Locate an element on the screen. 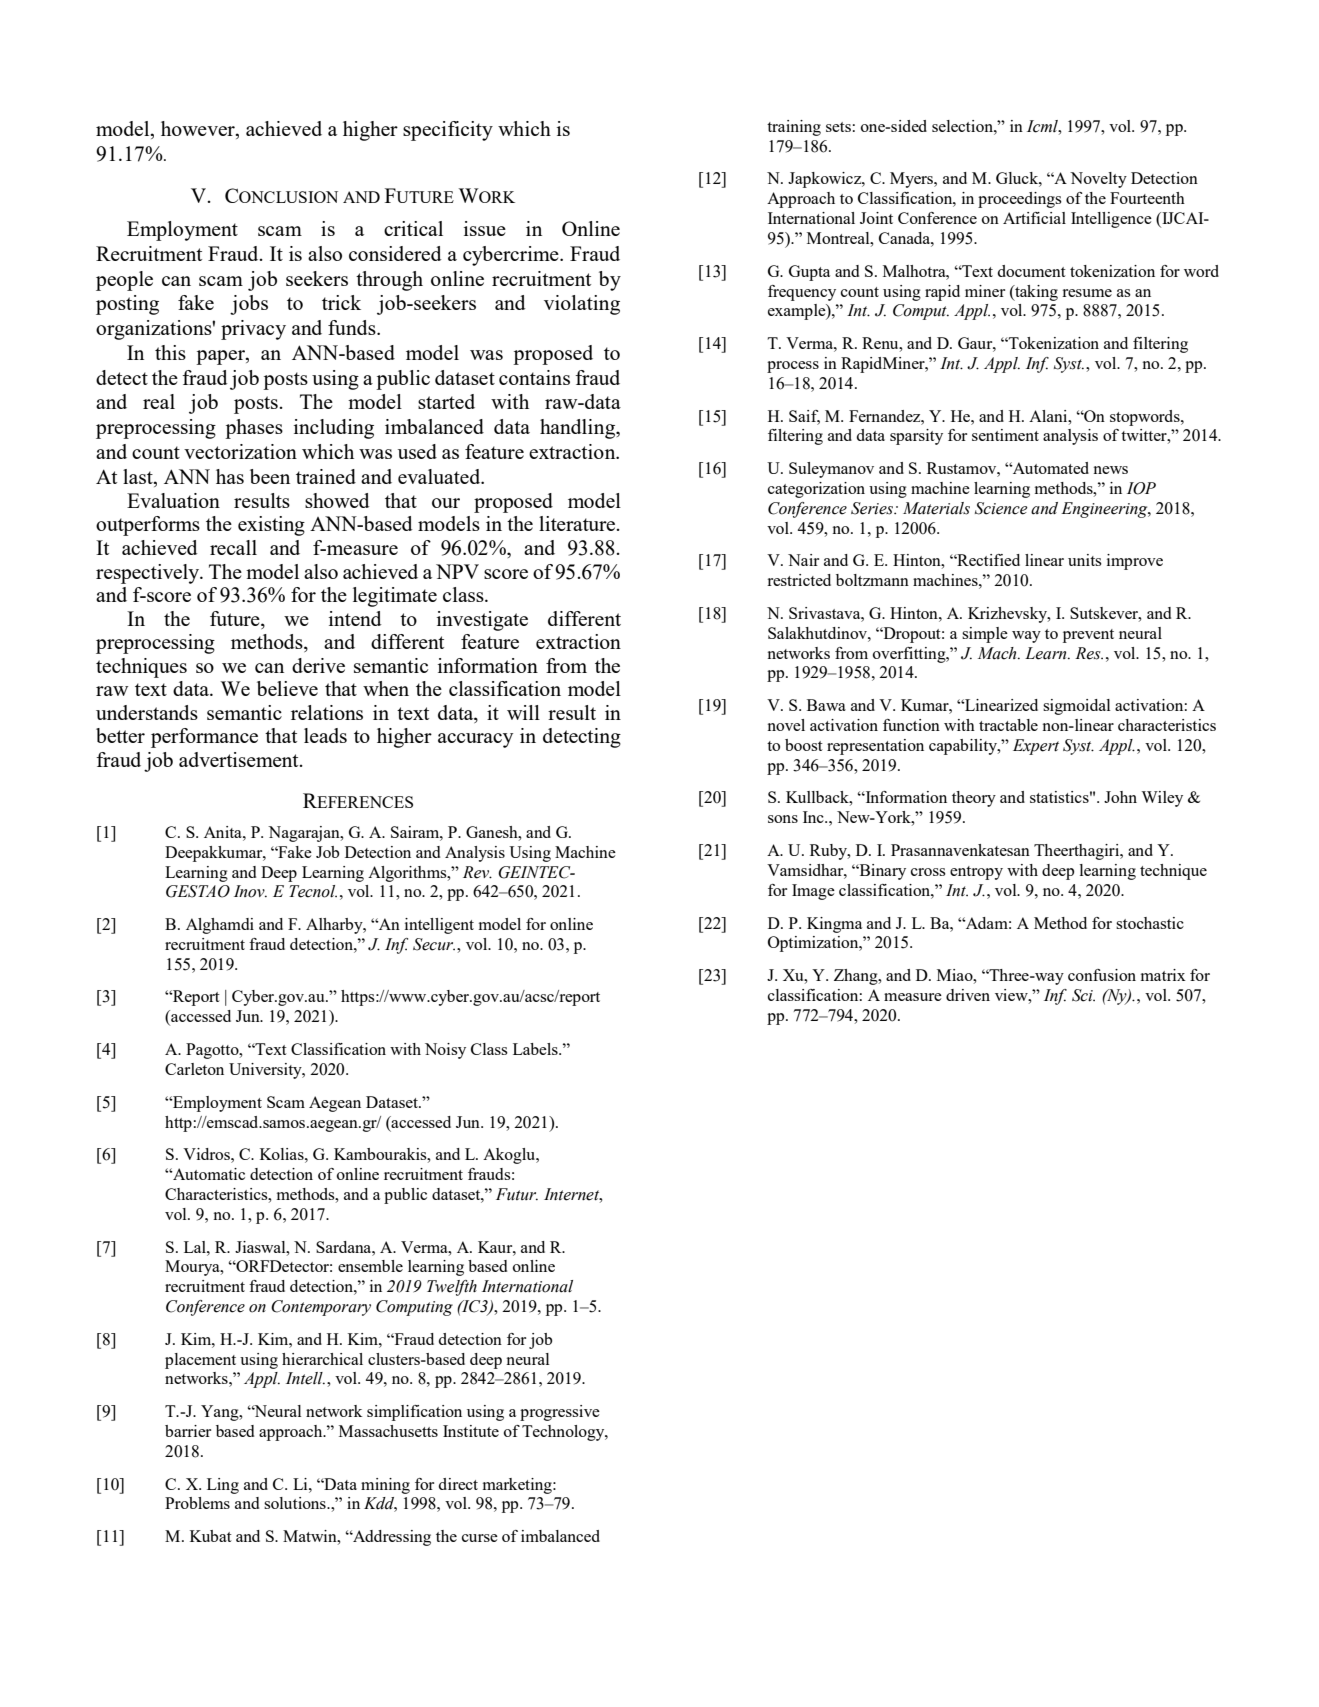 The height and width of the screenshot is (1707, 1319). training is located at coordinates (794, 128).
